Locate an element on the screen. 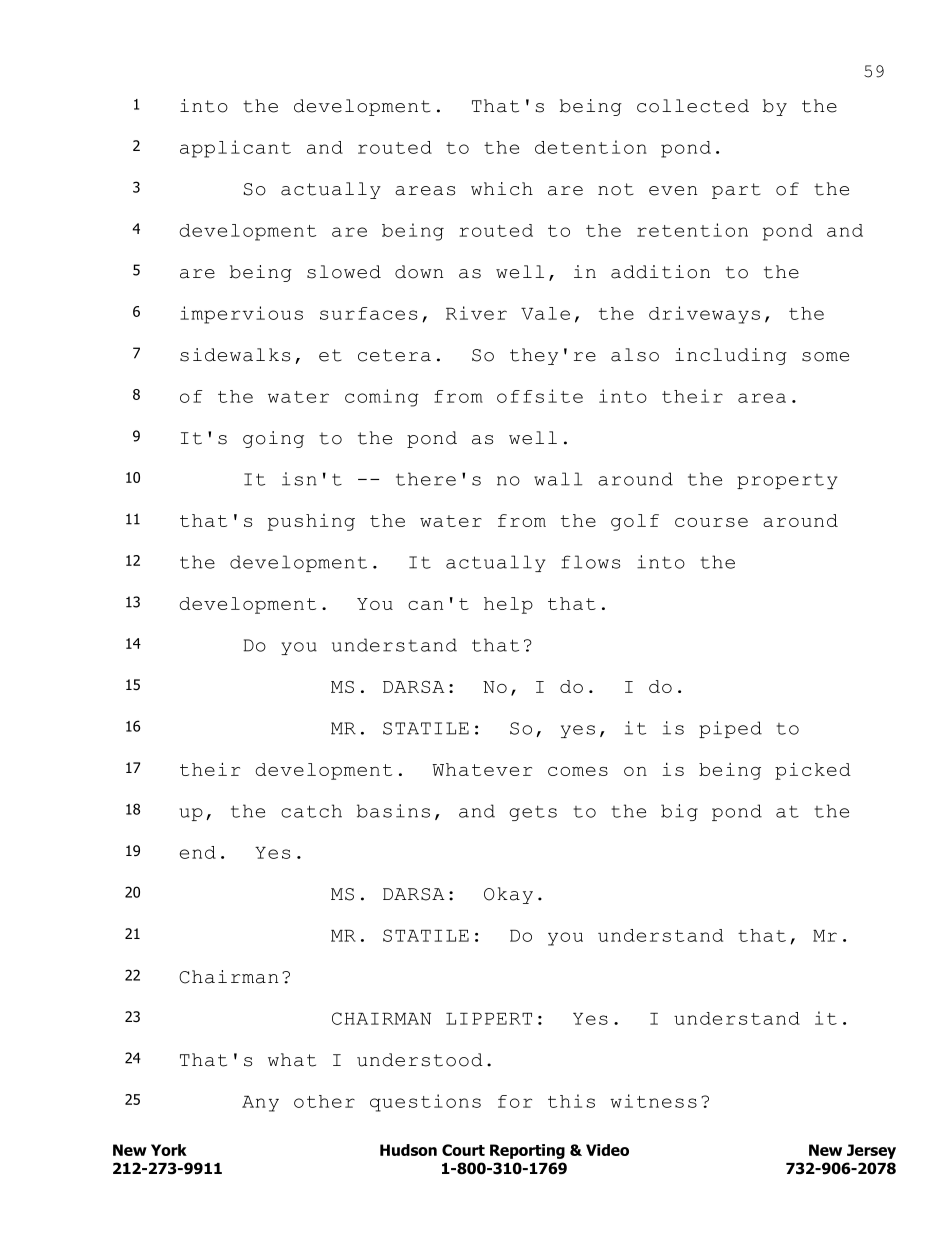 The height and width of the screenshot is (1233, 952). part is located at coordinates (736, 191).
